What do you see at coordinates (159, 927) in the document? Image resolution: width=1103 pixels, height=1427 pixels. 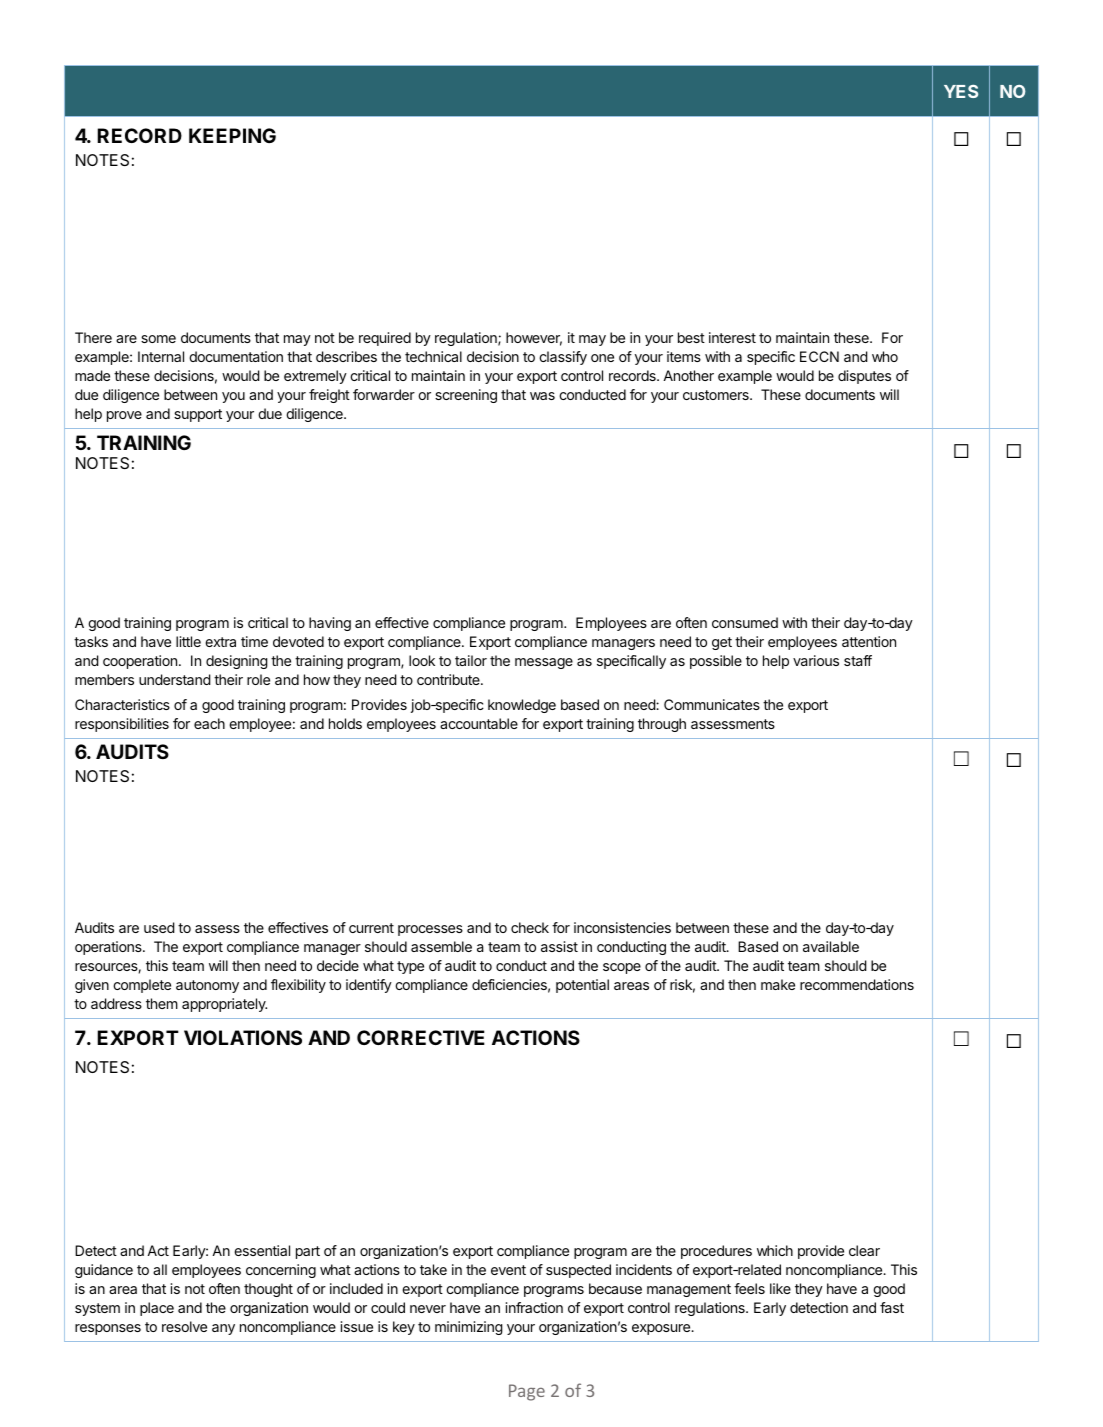 I see `used` at bounding box center [159, 927].
